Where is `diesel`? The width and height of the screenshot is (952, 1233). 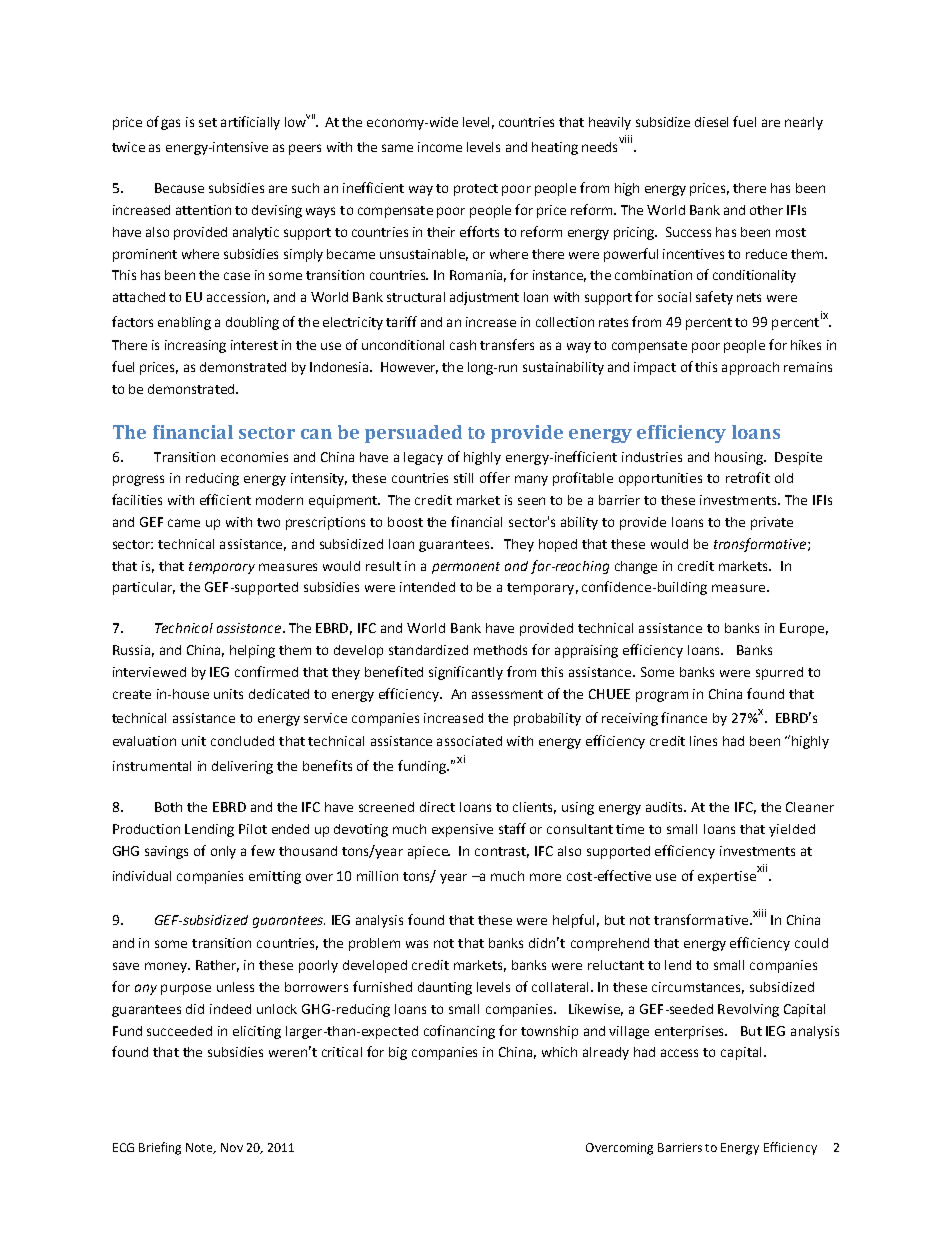 diesel is located at coordinates (711, 122).
